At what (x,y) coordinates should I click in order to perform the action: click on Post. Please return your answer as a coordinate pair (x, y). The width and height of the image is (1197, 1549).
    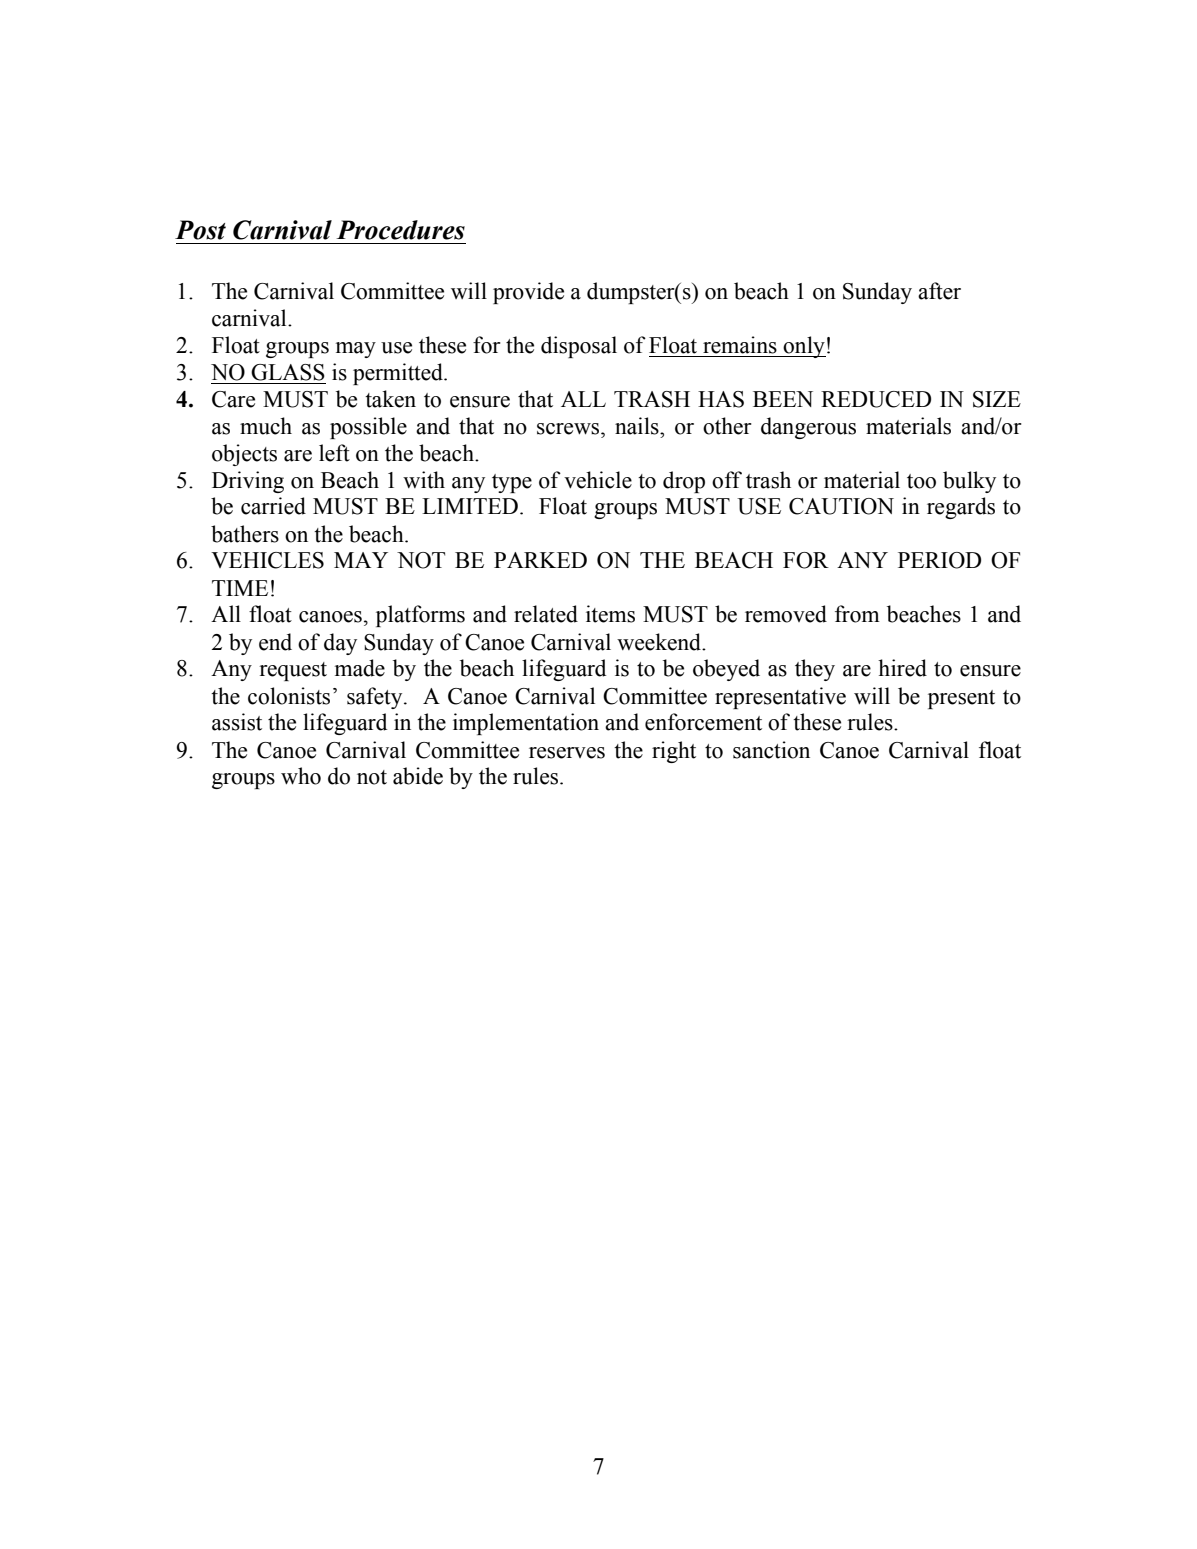
    Looking at the image, I should click on (200, 230).
